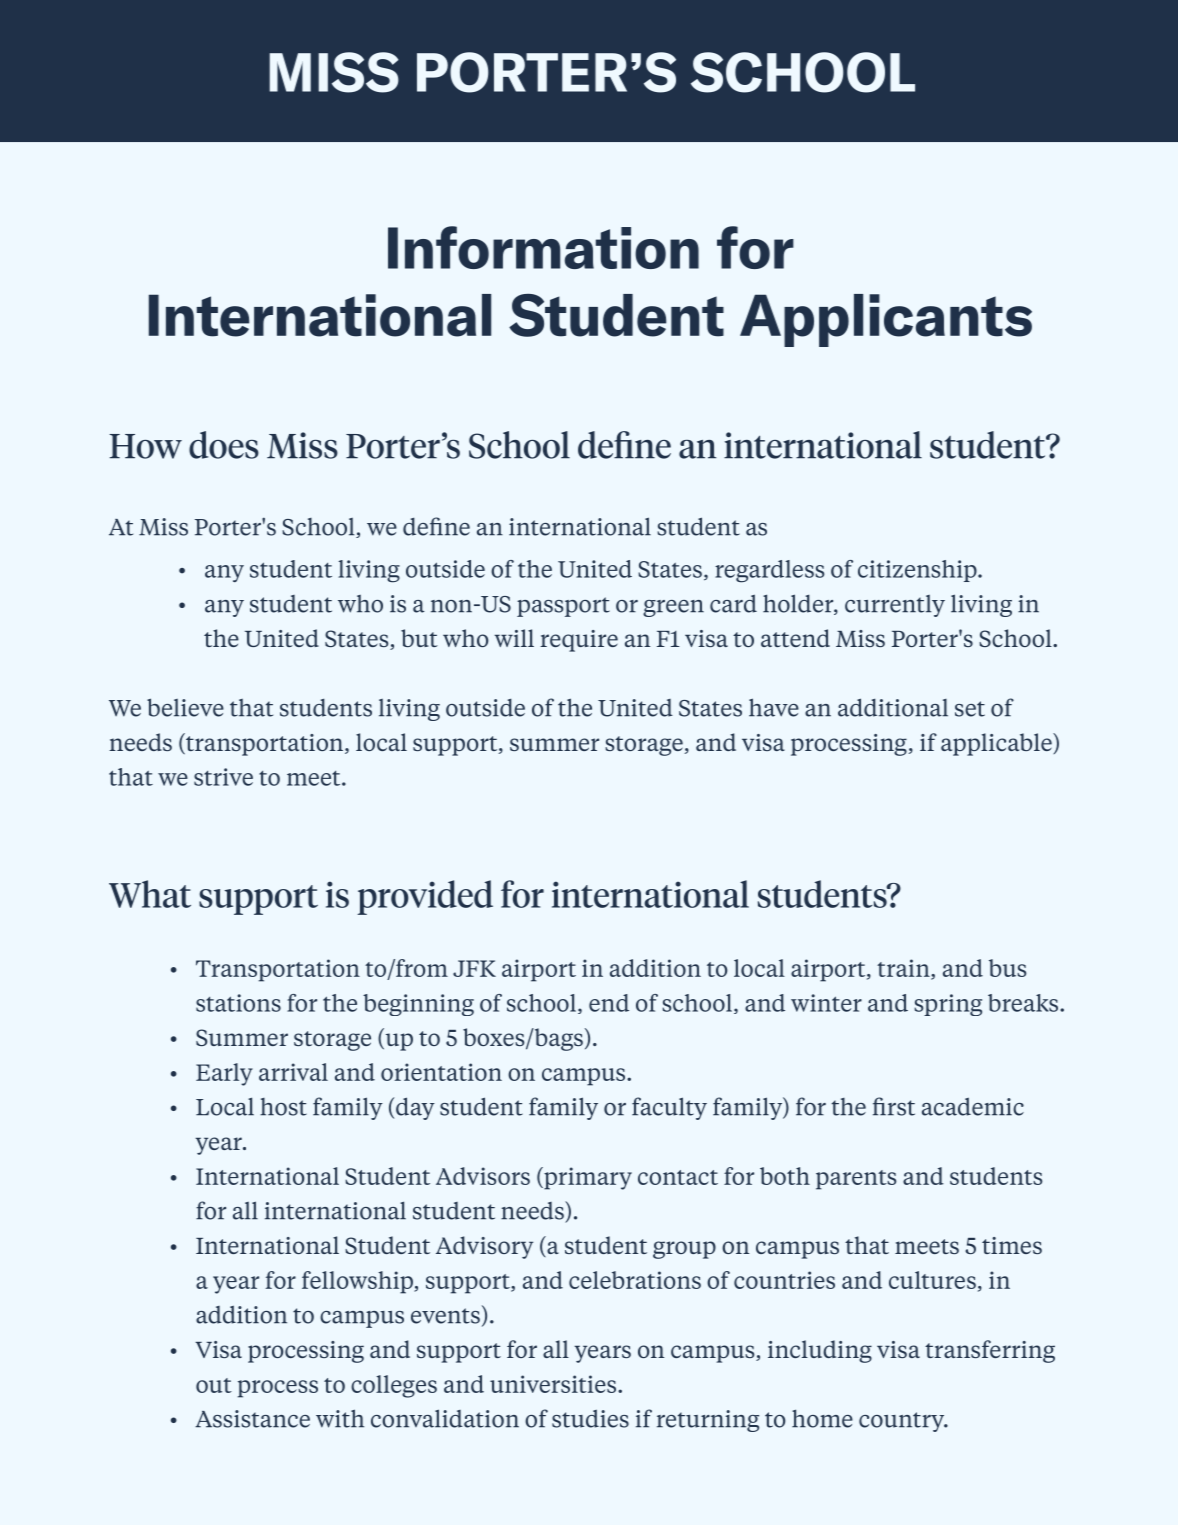  What do you see at coordinates (543, 247) in the page?
I see `Information` at bounding box center [543, 247].
